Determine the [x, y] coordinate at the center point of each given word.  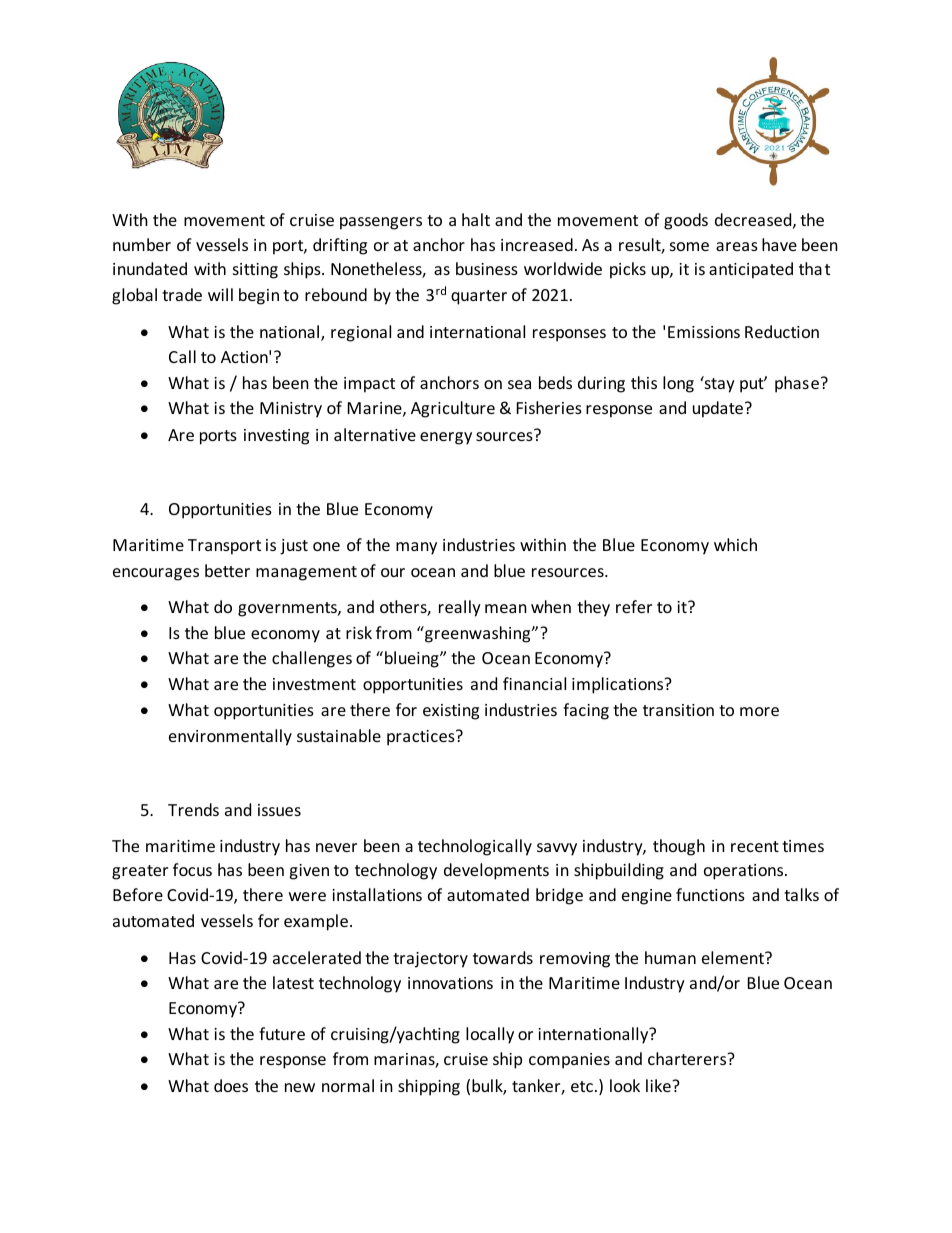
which [735, 544]
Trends [193, 809]
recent [755, 846]
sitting [255, 271]
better [227, 570]
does [231, 1085]
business [487, 268]
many [416, 548]
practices [422, 738]
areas [737, 246]
